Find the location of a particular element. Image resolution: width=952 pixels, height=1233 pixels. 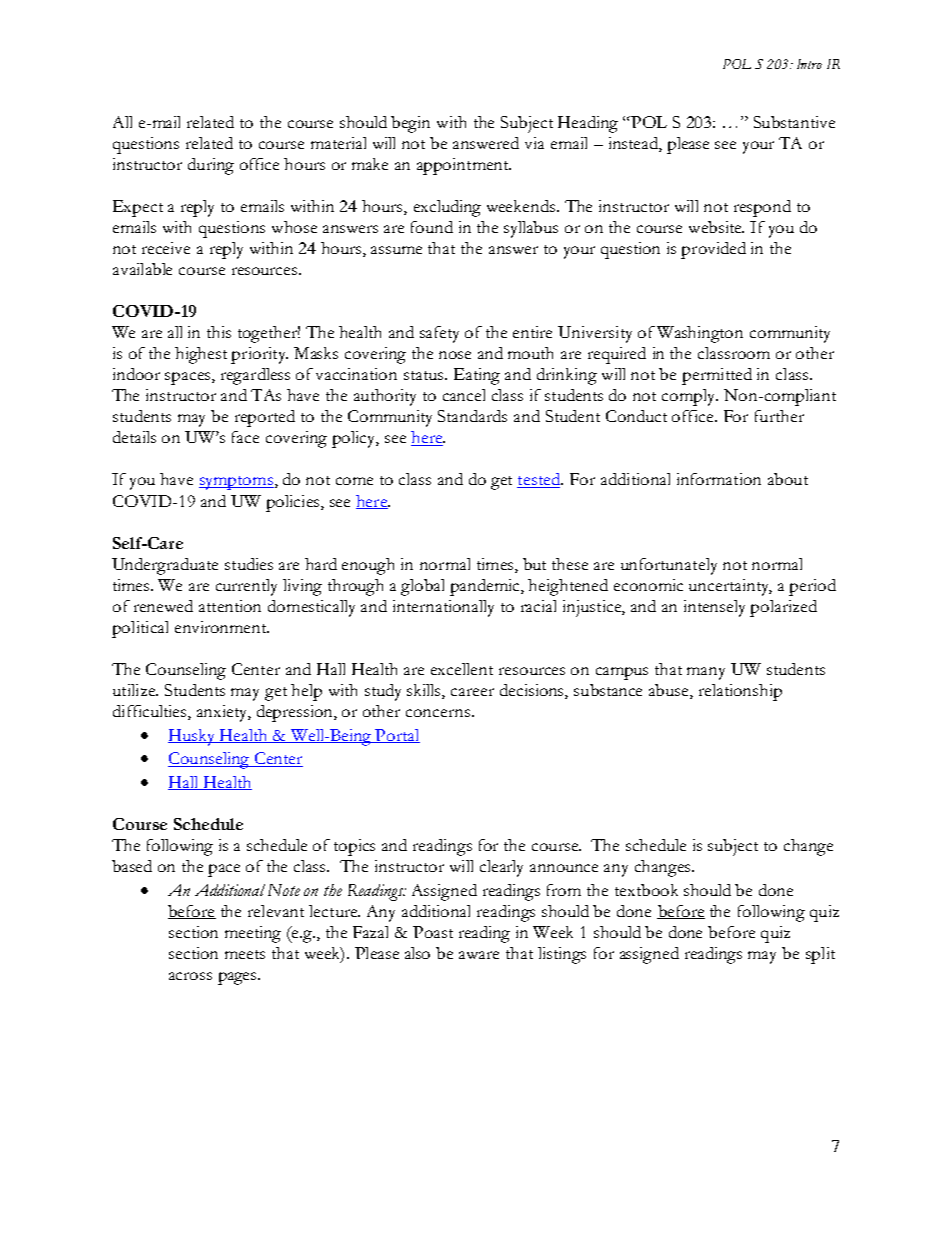

meets is located at coordinates (245, 954).
